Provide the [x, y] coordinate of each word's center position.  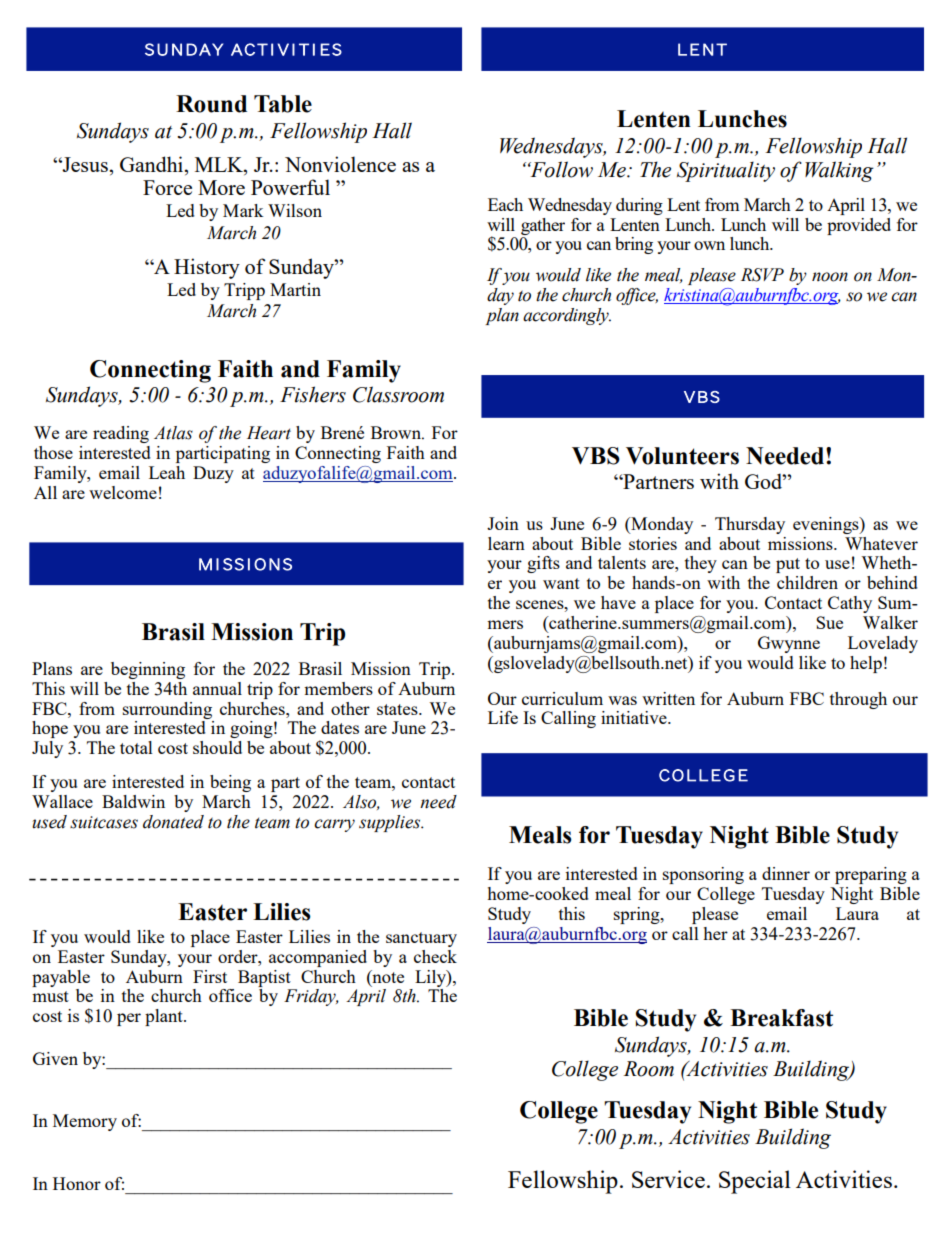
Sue [829, 622]
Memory [85, 1122]
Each [505, 204]
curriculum [562, 698]
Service [668, 1179]
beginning [148, 670]
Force [167, 187]
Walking [839, 171]
